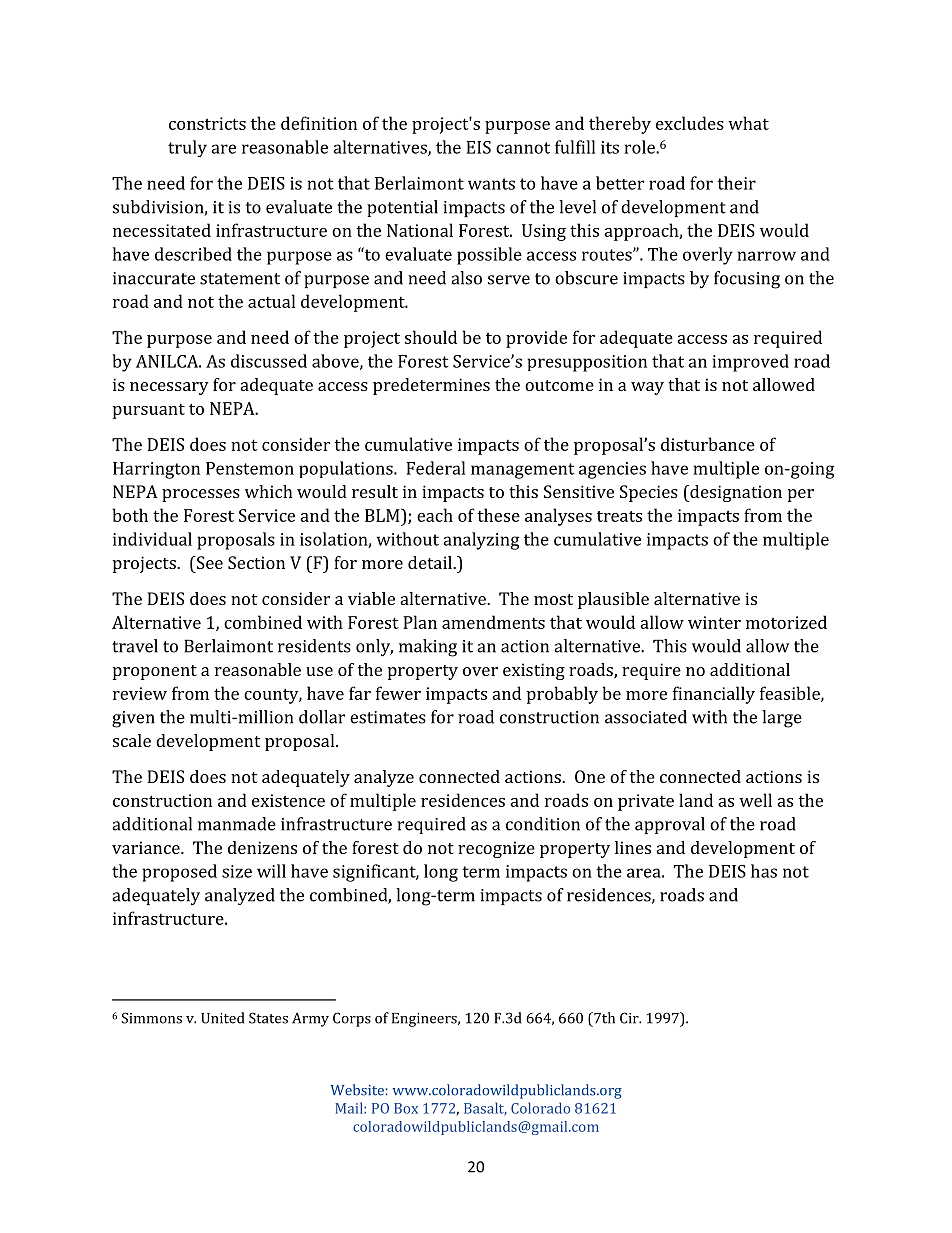  Describe the element at coordinates (187, 148) in the screenshot. I see `truly` at that location.
